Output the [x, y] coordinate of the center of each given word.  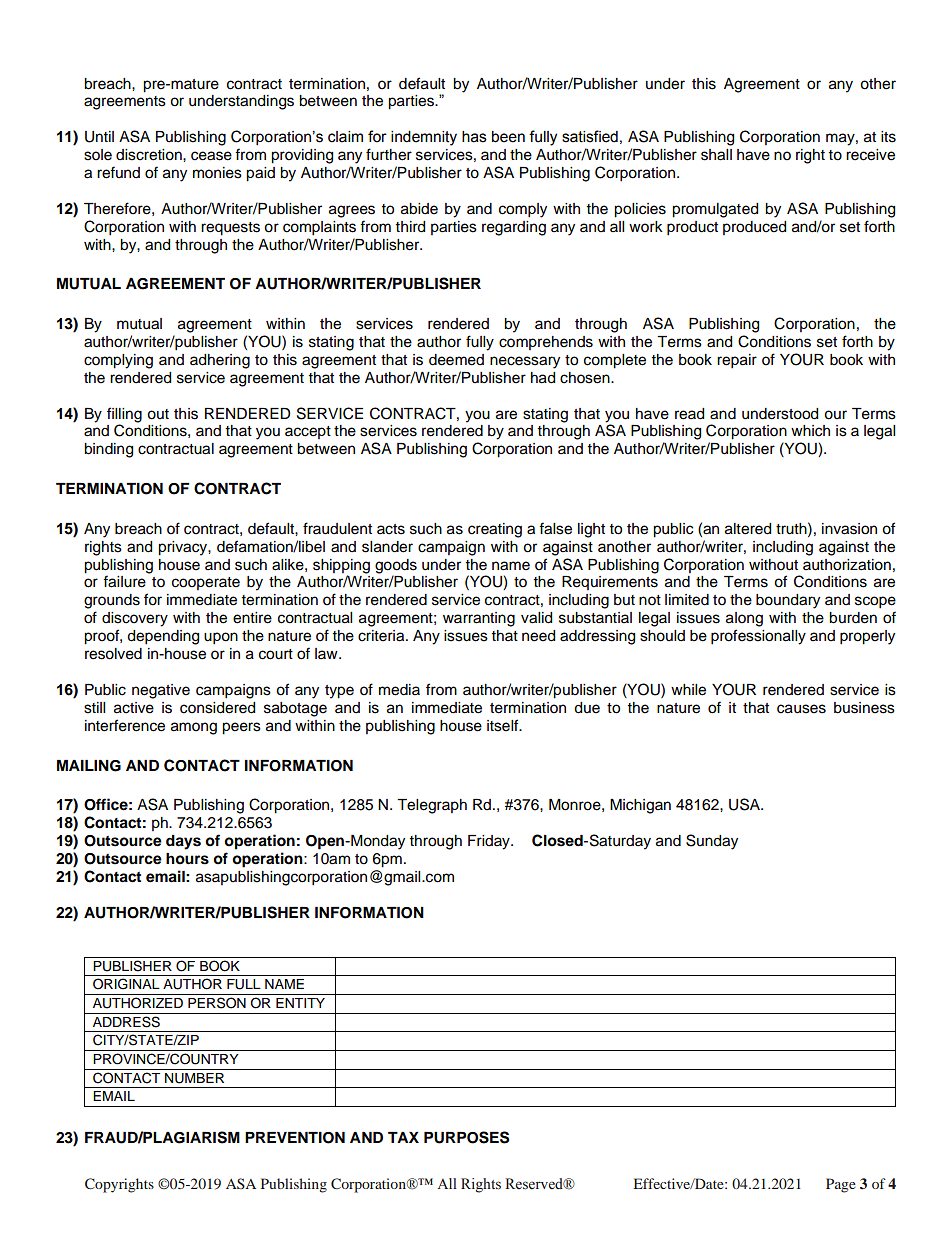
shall [716, 155]
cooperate [206, 583]
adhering [220, 361]
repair [737, 361]
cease [211, 156]
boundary [788, 601]
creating [495, 530]
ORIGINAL [126, 984]
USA [746, 804]
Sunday [712, 842]
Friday [490, 842]
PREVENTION [295, 1138]
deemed [456, 360]
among [194, 728]
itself [504, 725]
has [474, 137]
